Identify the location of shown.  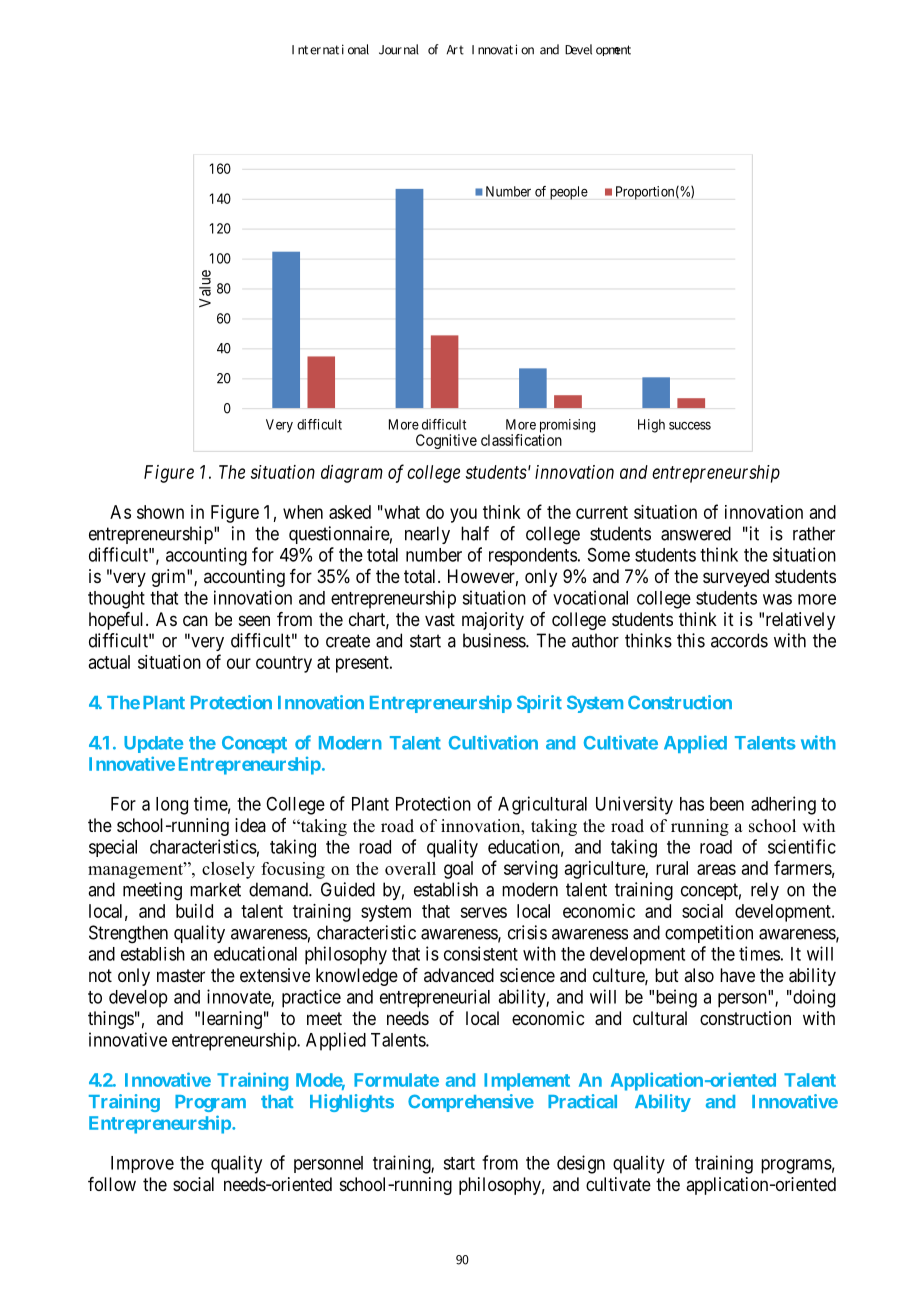
(160, 512).
